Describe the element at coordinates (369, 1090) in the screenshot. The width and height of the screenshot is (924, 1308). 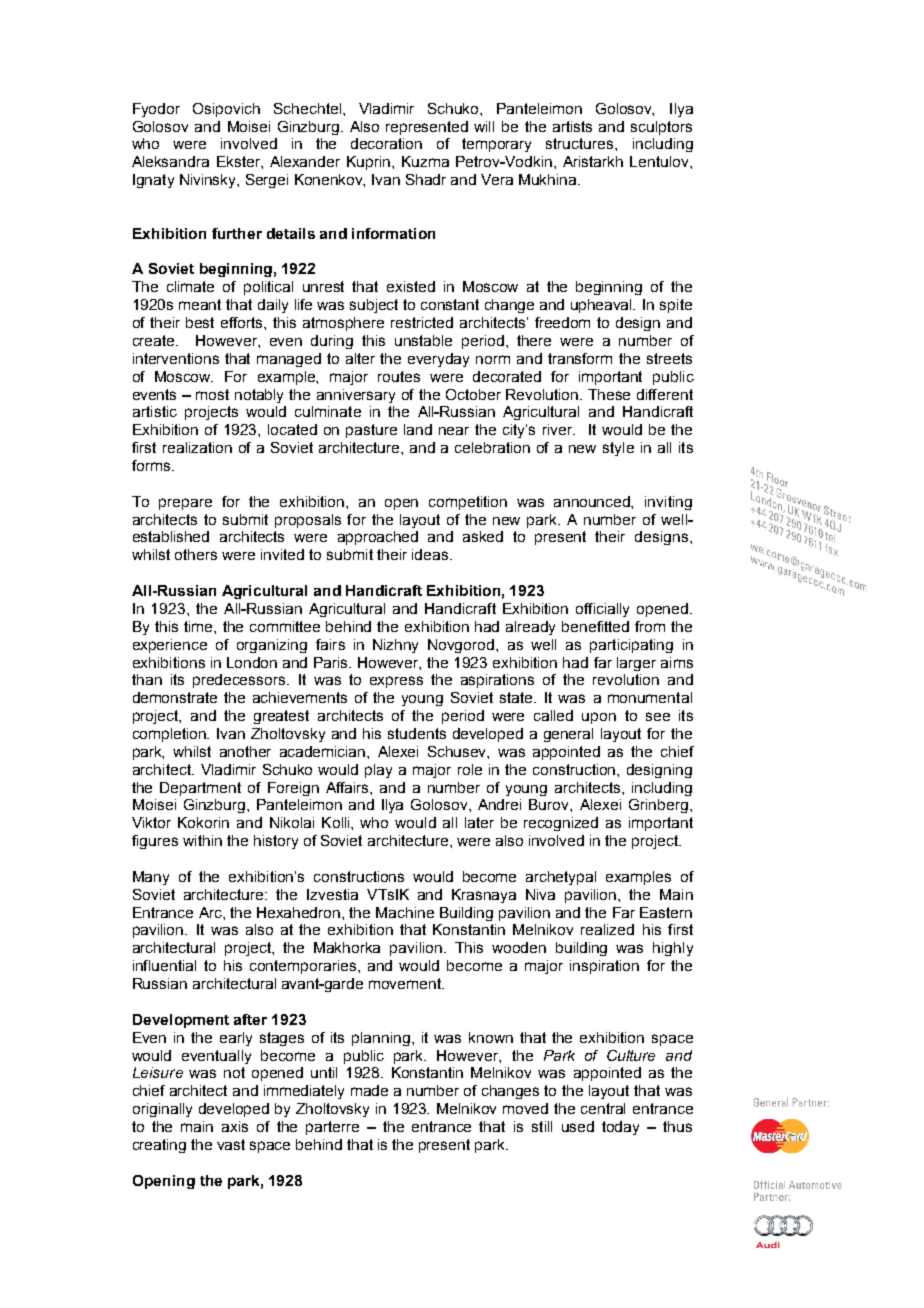
I see `made` at that location.
